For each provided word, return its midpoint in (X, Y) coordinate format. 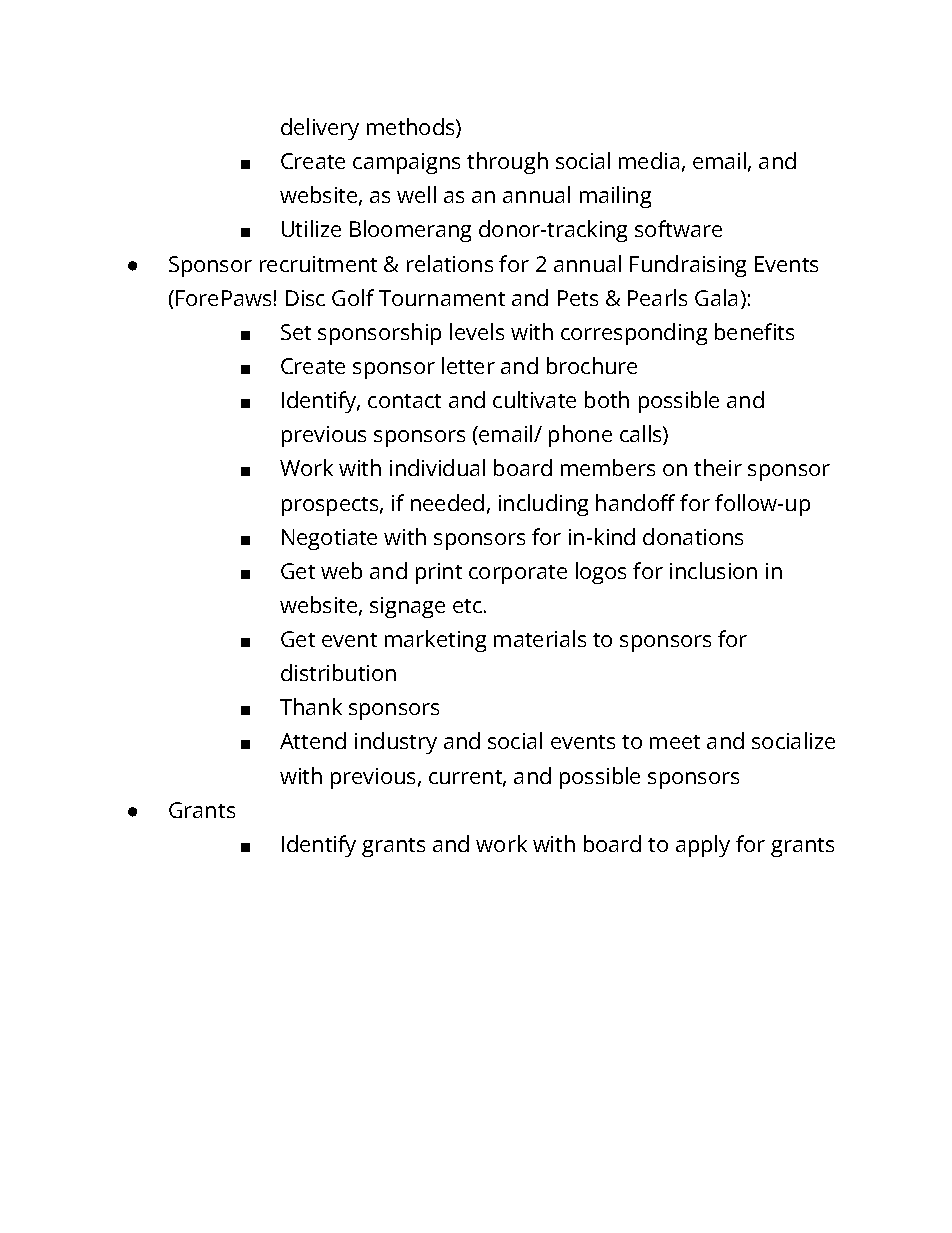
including (543, 505)
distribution (338, 672)
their (718, 467)
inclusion (713, 570)
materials (540, 638)
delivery (320, 129)
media (649, 160)
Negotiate (329, 539)
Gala (716, 297)
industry (396, 743)
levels (477, 331)
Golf (353, 297)
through (507, 163)
